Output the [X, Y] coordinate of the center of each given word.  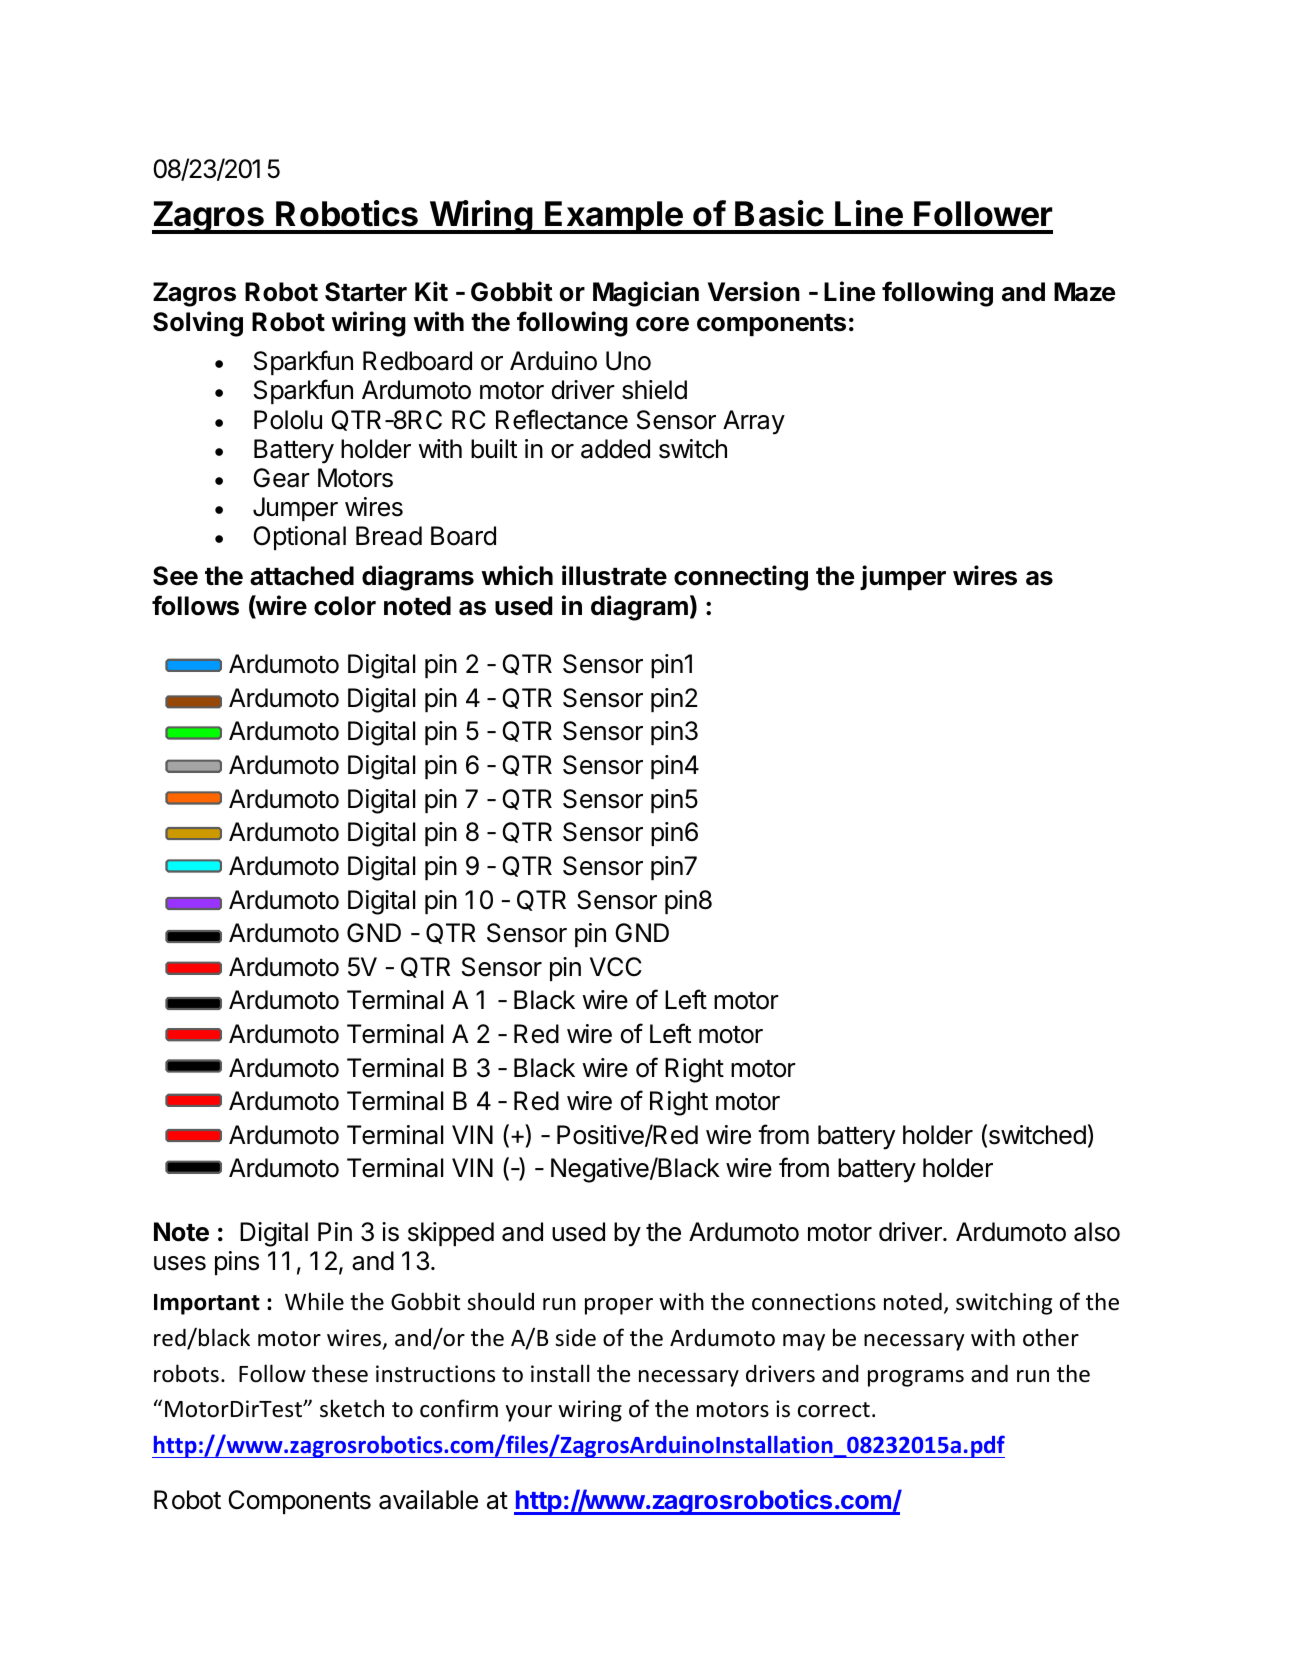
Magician [646, 294]
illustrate [614, 575]
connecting [741, 578]
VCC [616, 967]
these [340, 1373]
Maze [1084, 292]
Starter [366, 292]
